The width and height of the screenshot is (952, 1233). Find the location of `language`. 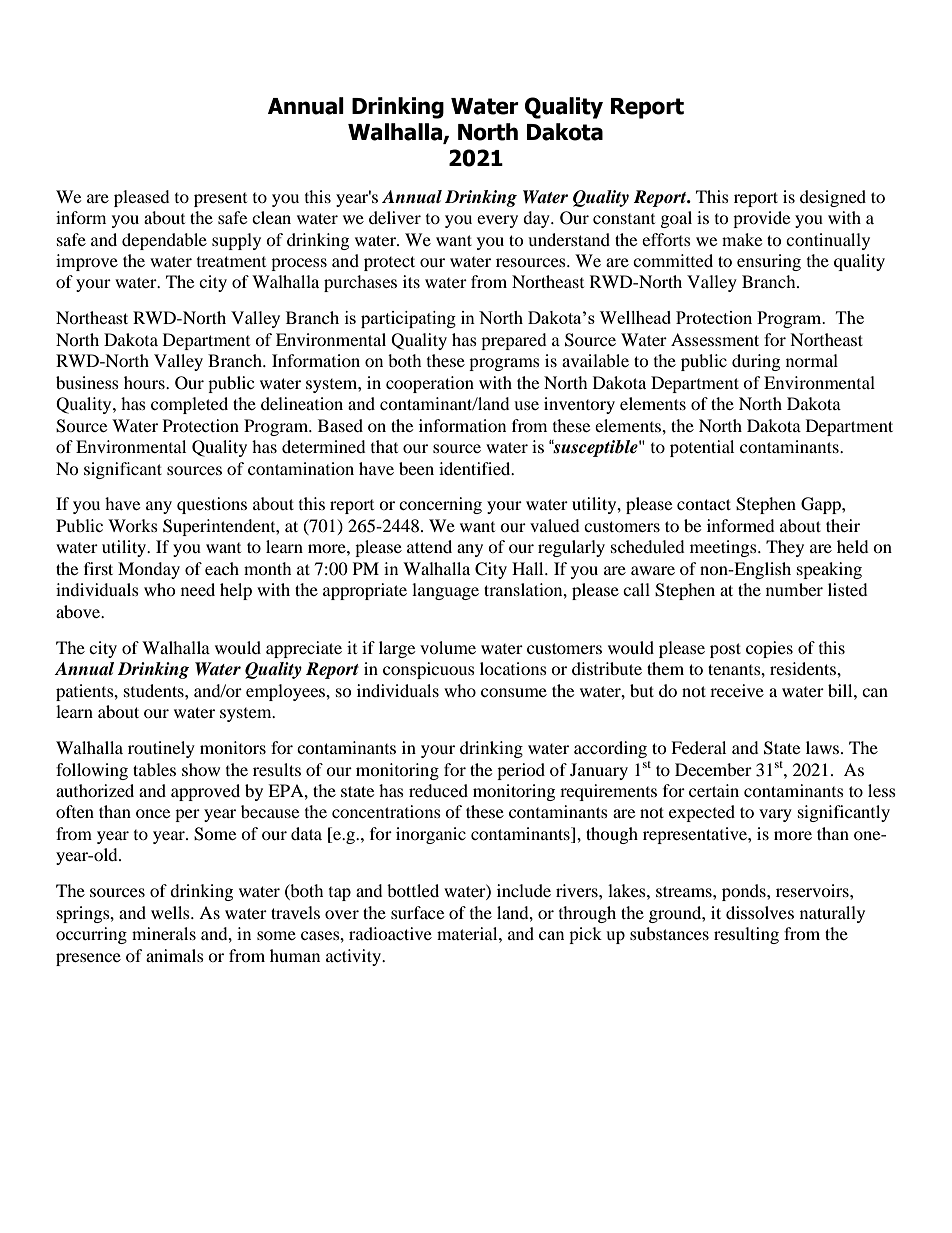

language is located at coordinates (445, 591).
